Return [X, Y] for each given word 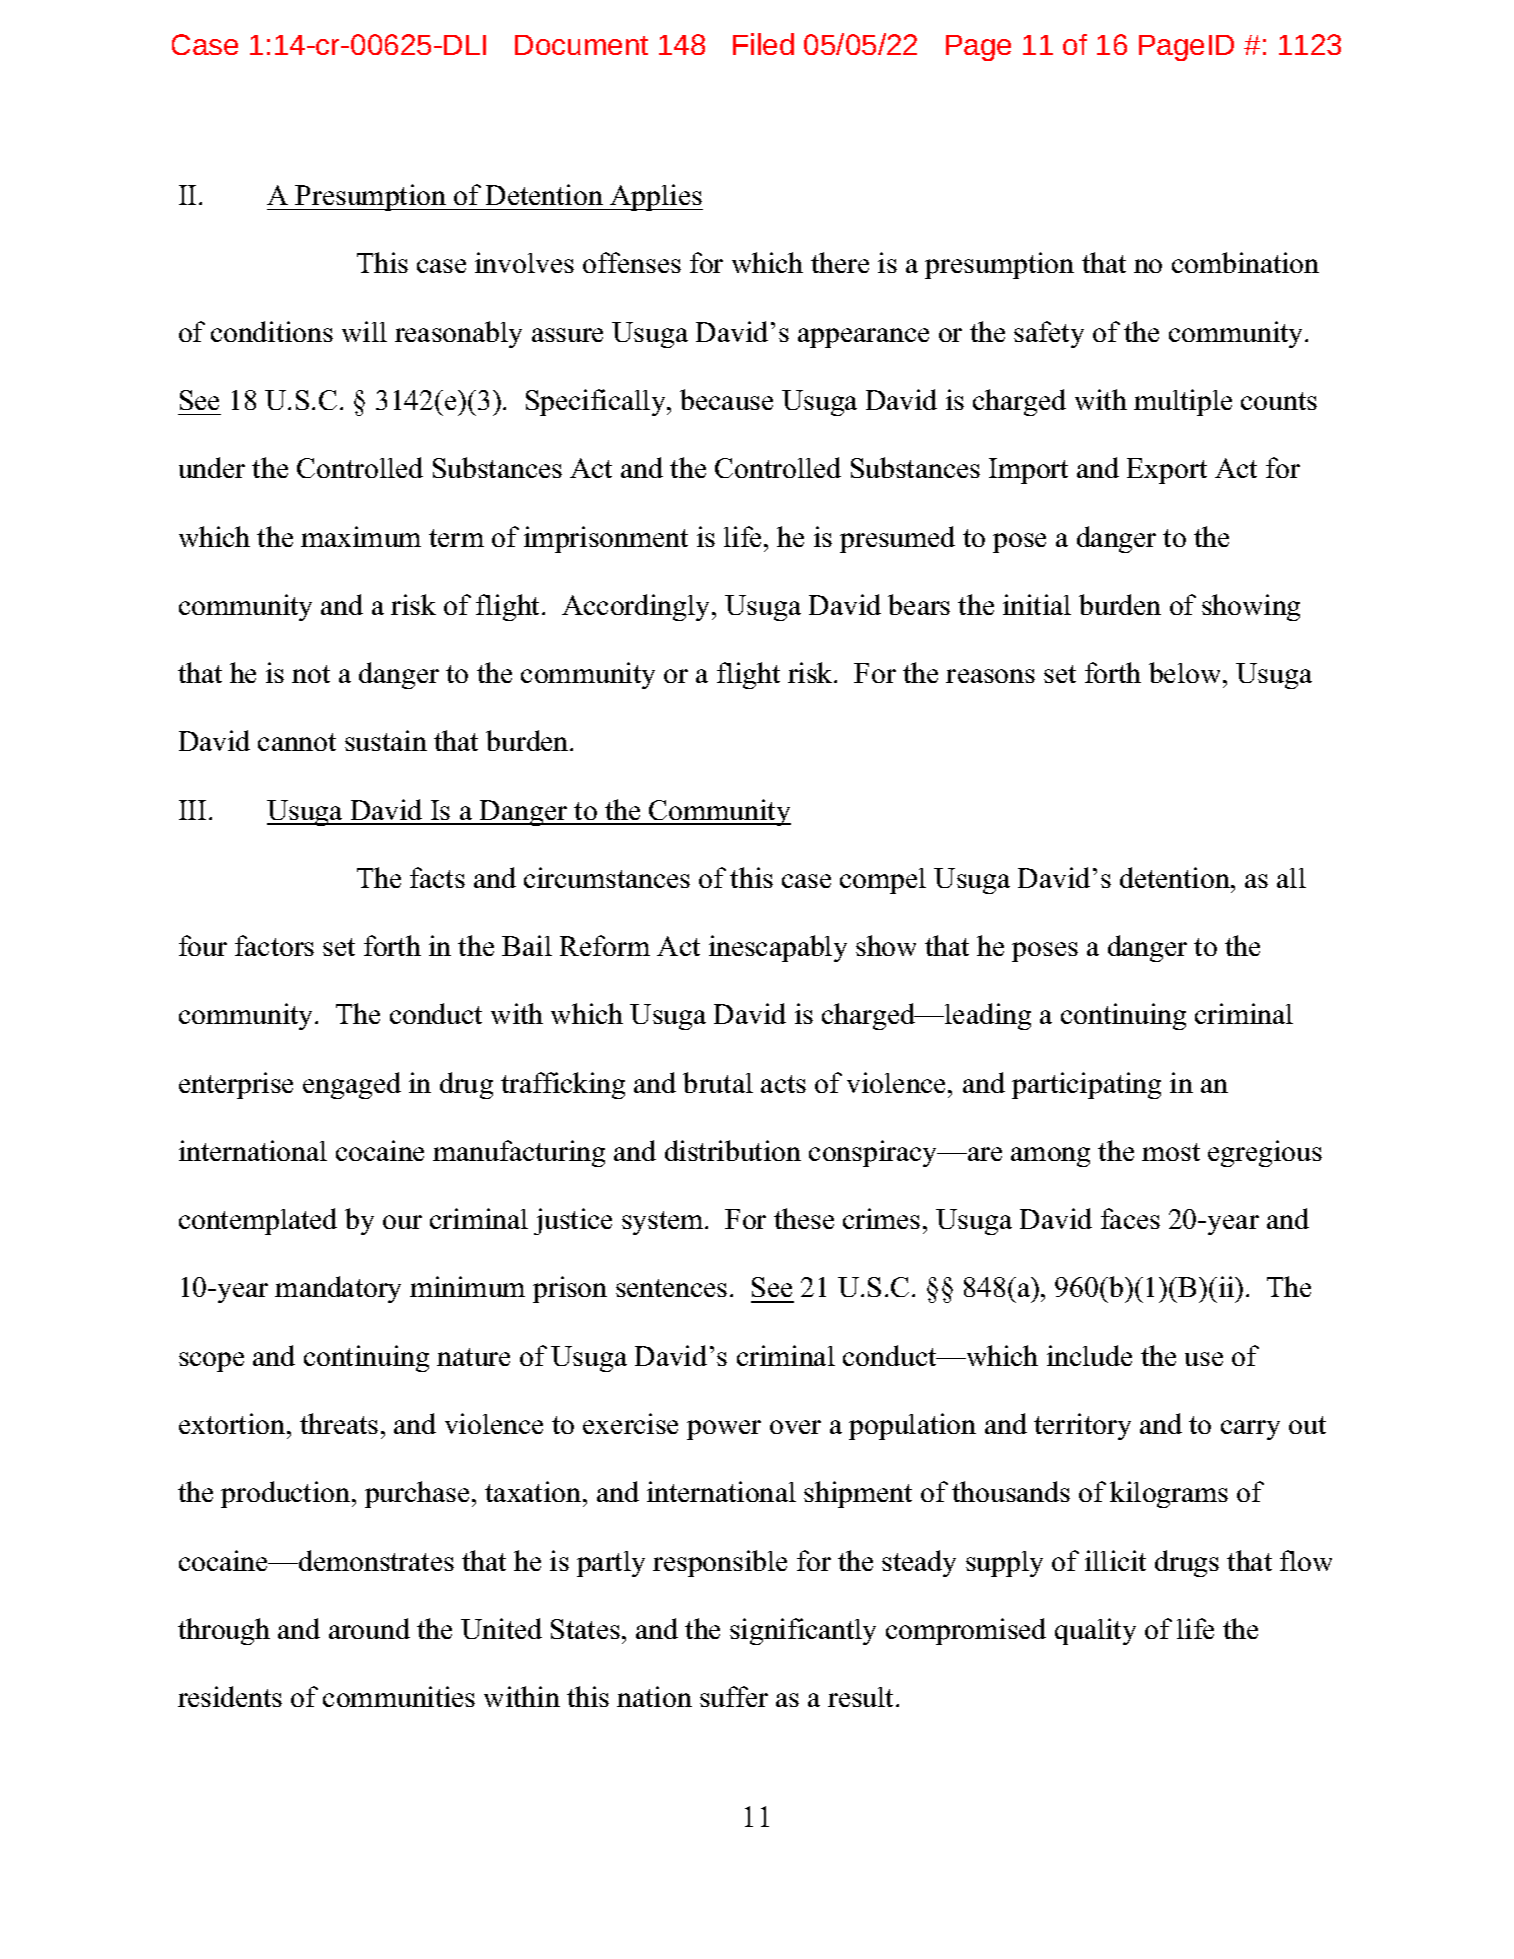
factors [274, 945]
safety [1049, 334]
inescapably [778, 948]
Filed [763, 44]
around [369, 1628]
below [1186, 672]
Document [581, 45]
